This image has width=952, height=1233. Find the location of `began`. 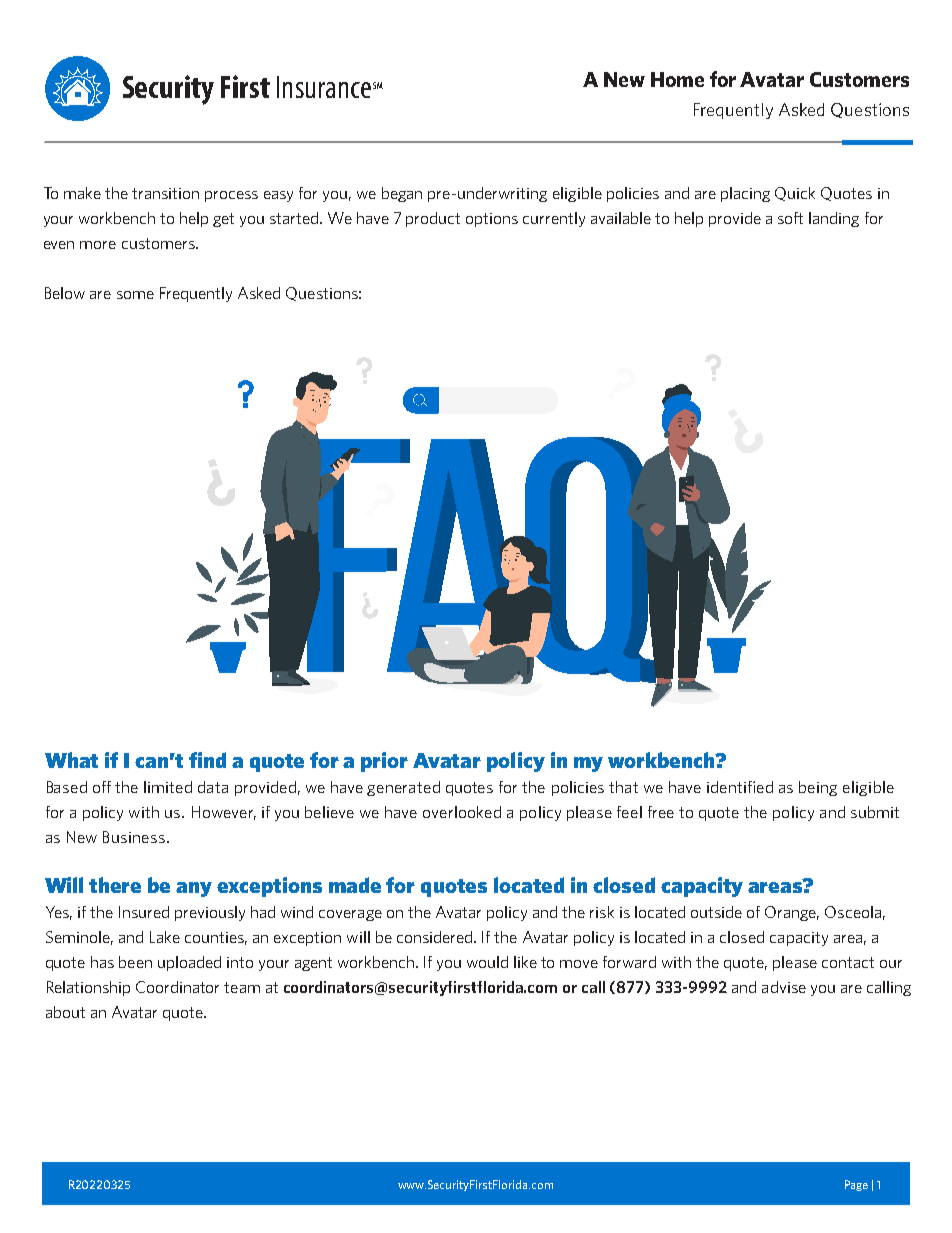

began is located at coordinates (402, 194).
